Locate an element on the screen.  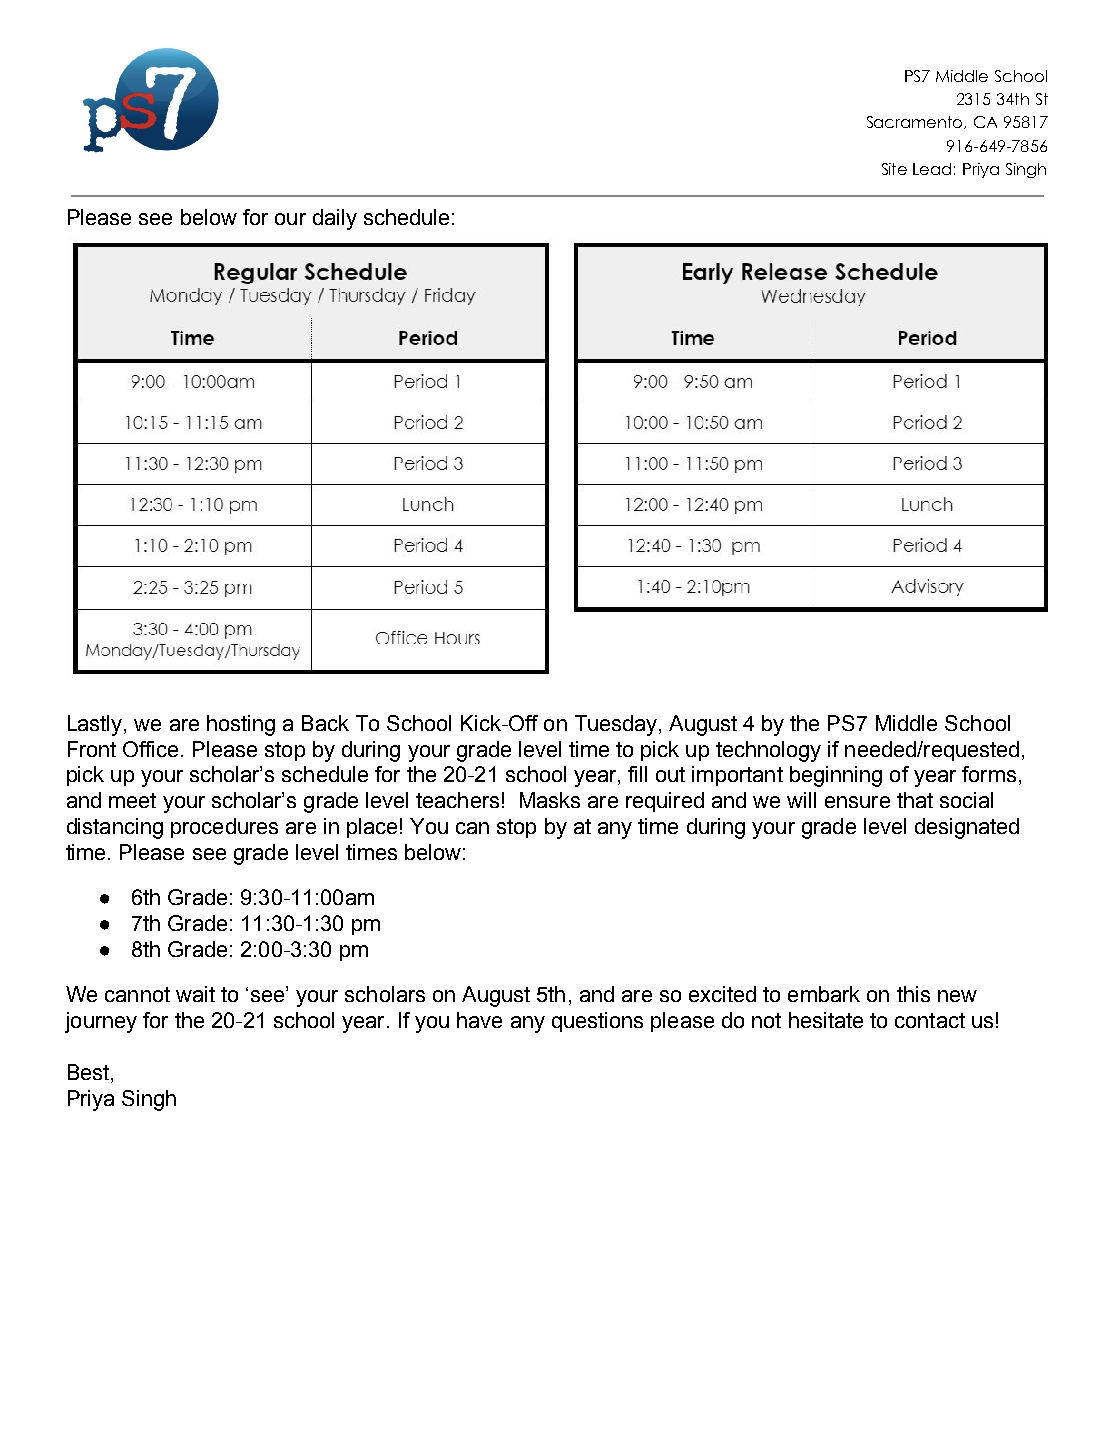
wait is located at coordinates (195, 994).
